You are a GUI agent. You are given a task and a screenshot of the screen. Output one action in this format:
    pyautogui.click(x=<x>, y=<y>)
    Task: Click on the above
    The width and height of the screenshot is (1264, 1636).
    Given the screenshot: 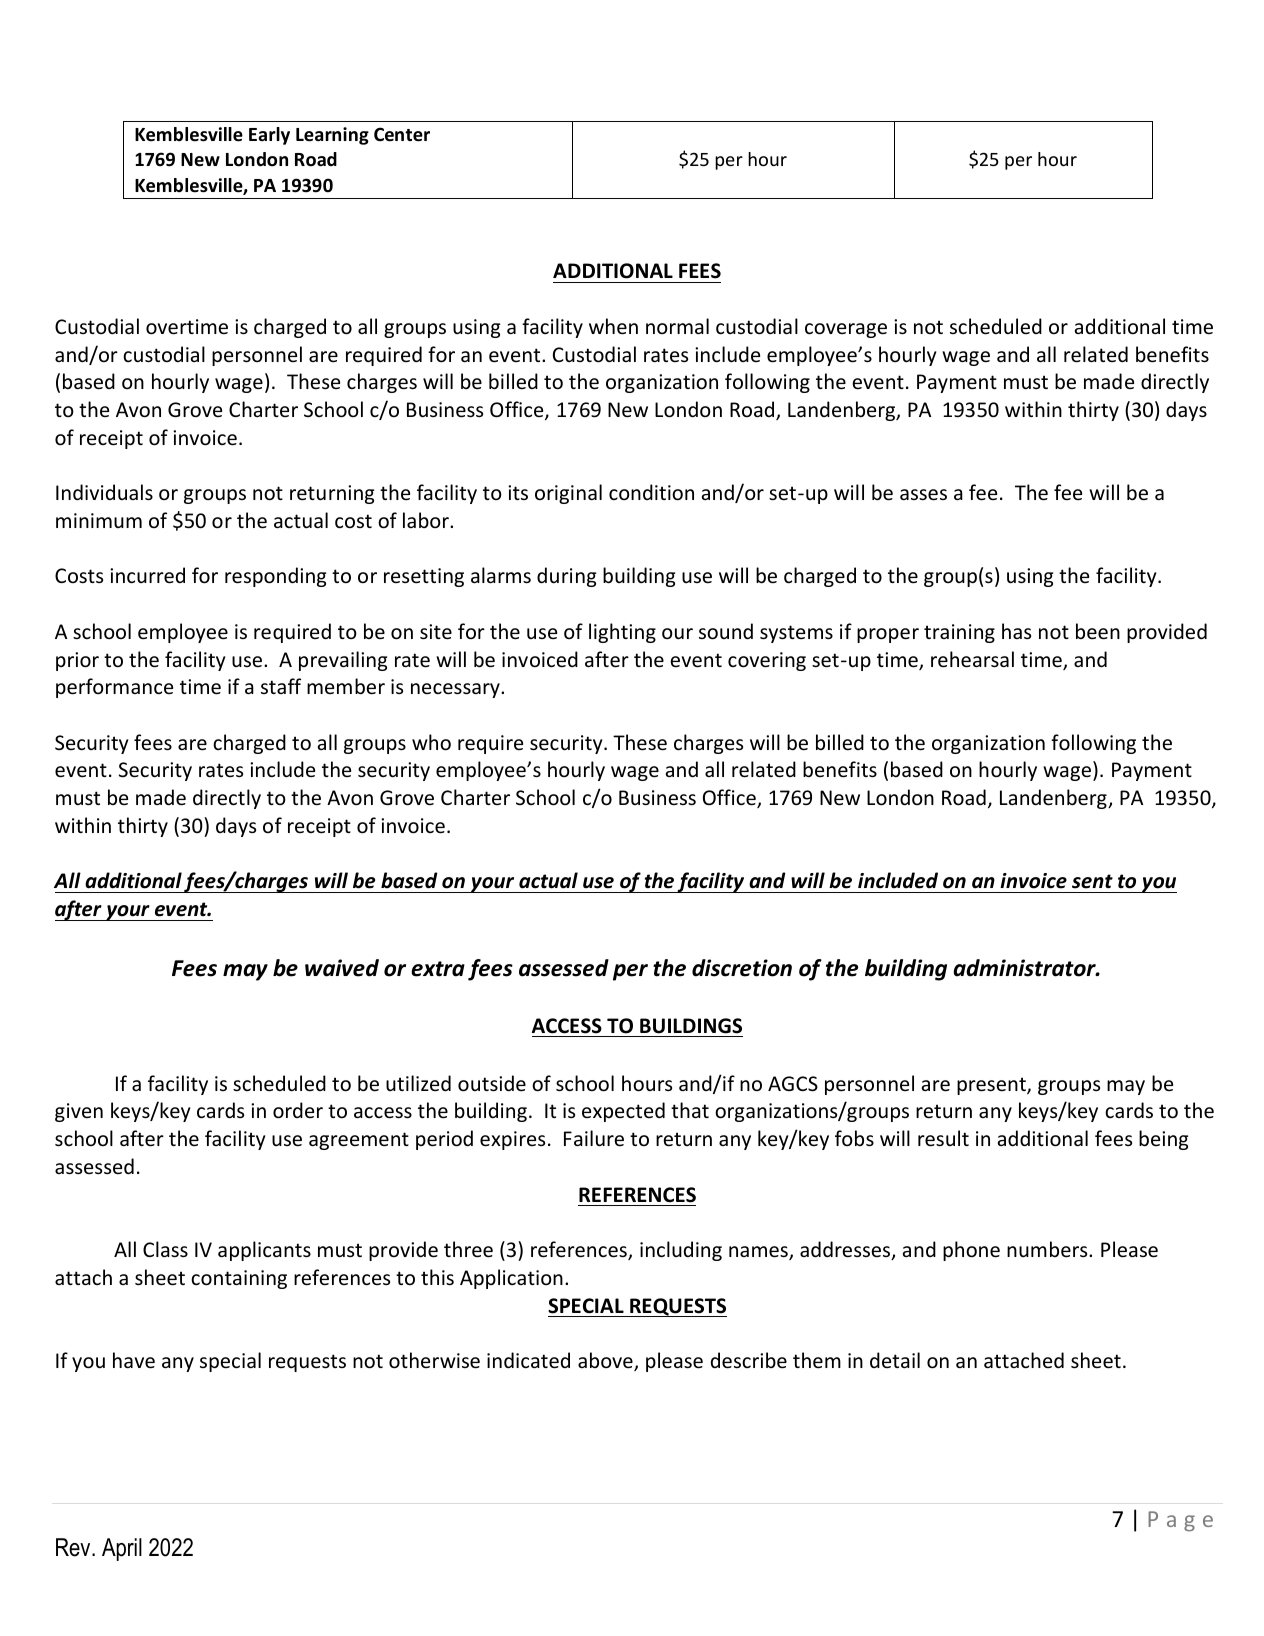 What is the action you would take?
    pyautogui.click(x=606, y=1361)
